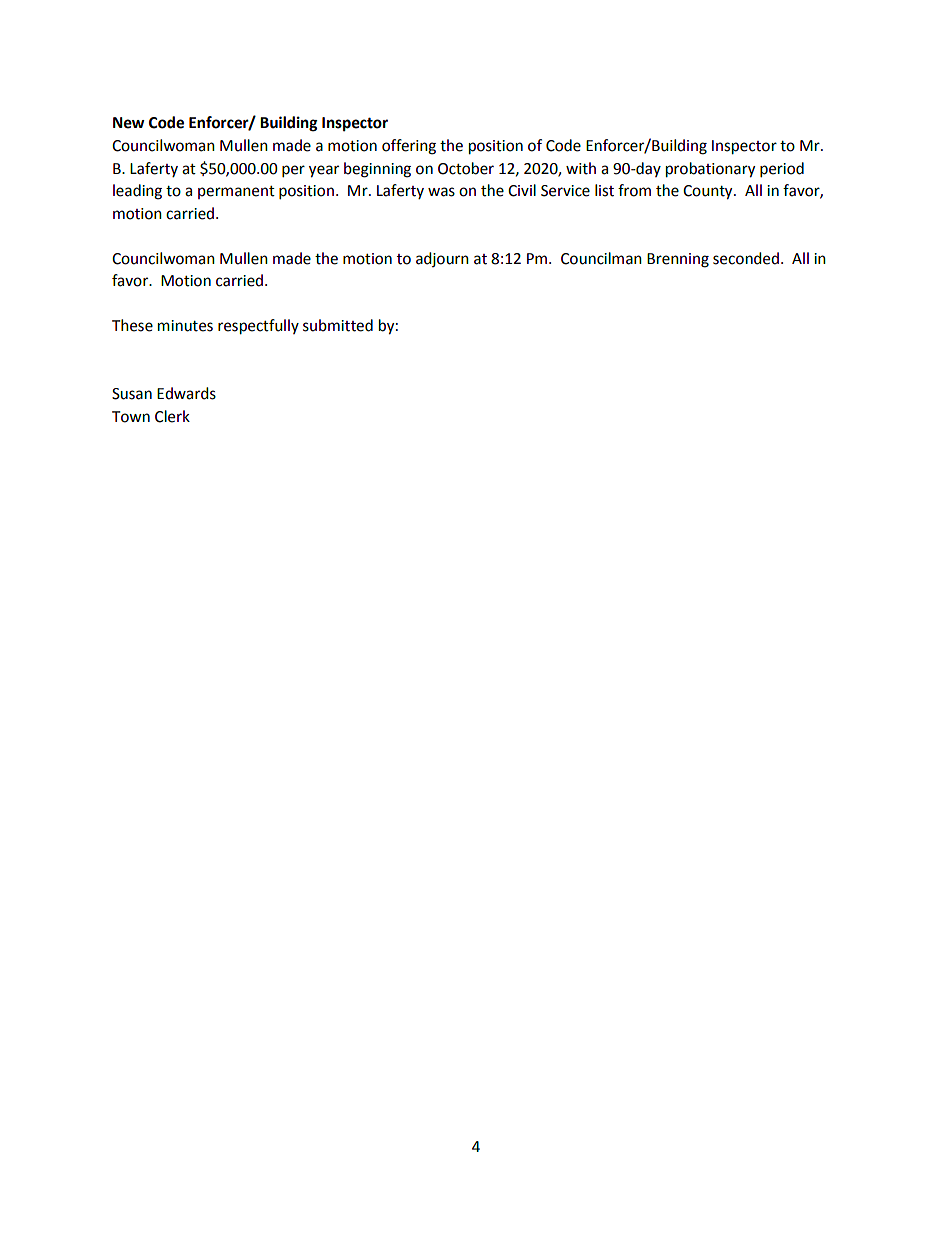 The width and height of the screenshot is (952, 1233). Describe the element at coordinates (132, 325) in the screenshot. I see `These` at that location.
